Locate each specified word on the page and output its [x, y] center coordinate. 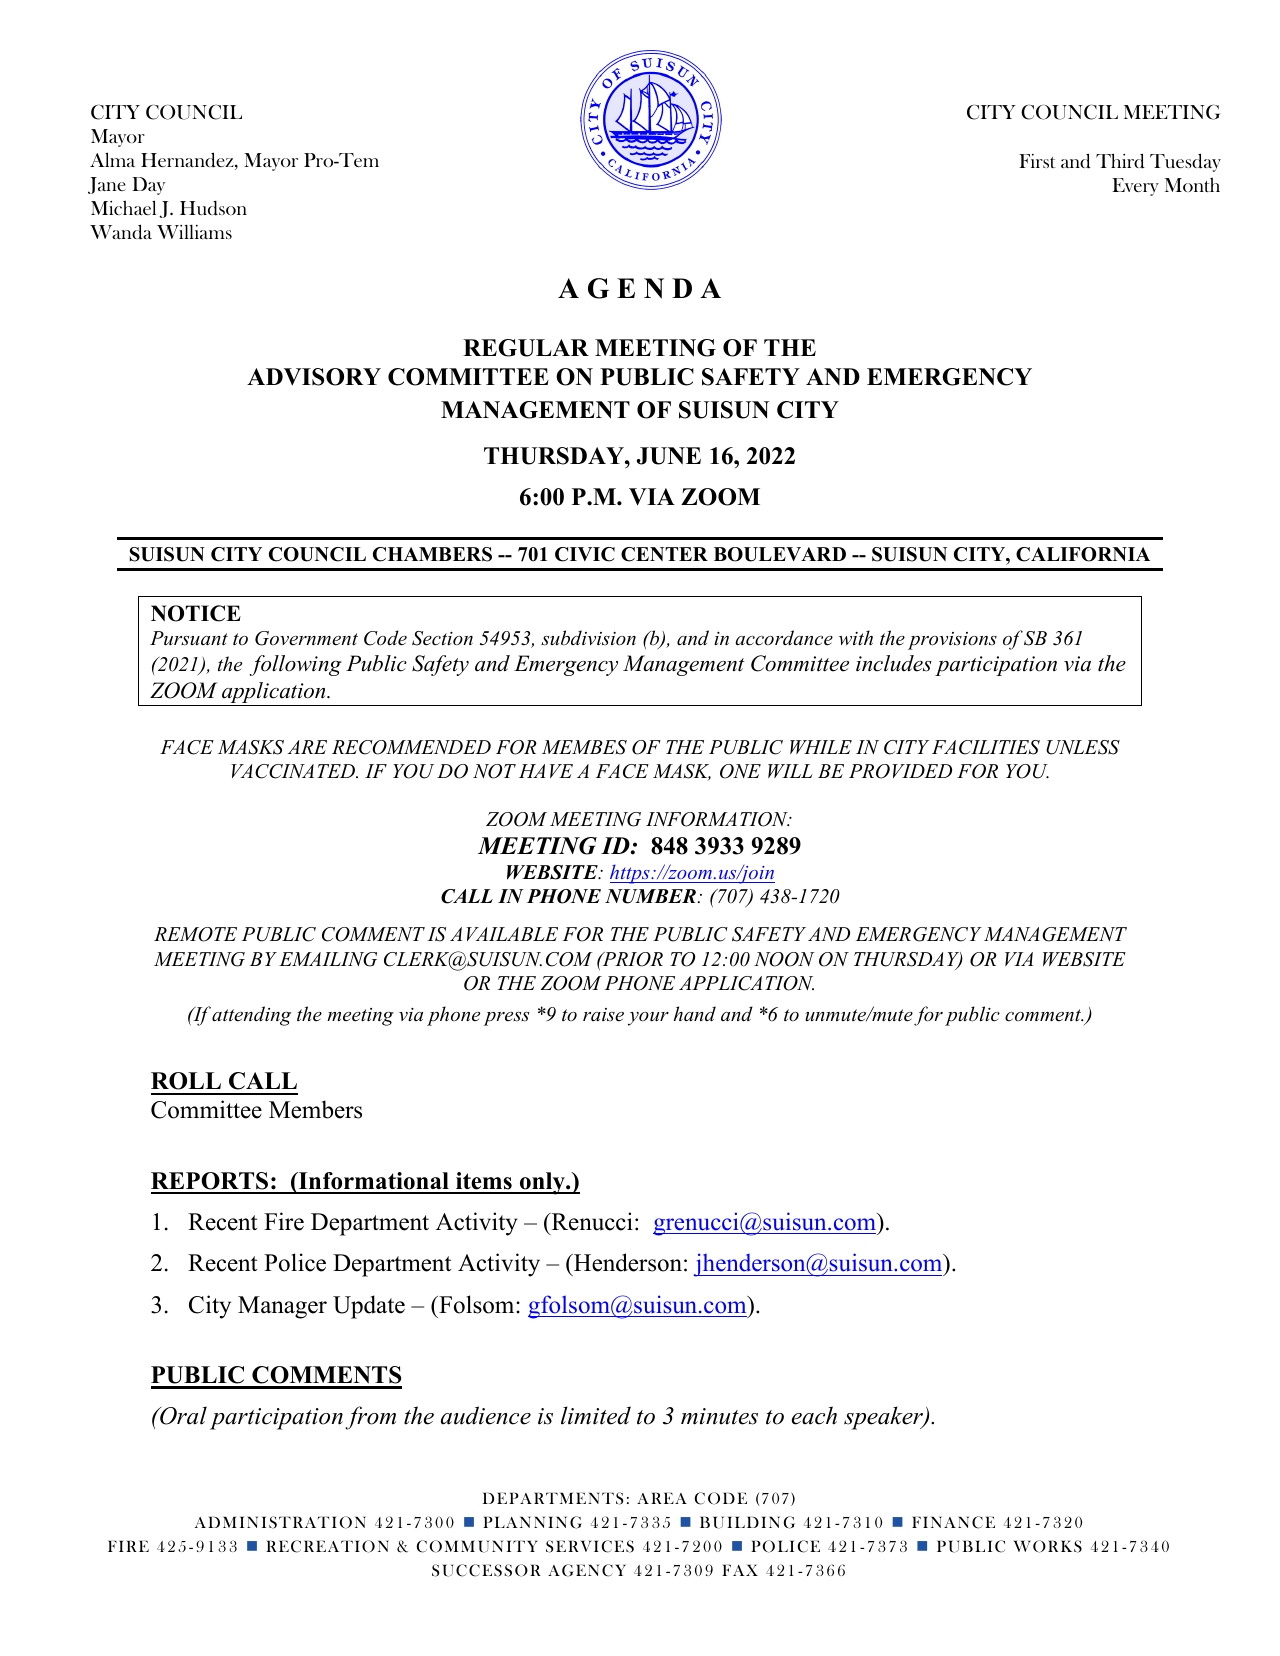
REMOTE [195, 934]
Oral [182, 1415]
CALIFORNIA [1083, 554]
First [1037, 161]
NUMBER [650, 896]
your [648, 1019]
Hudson [213, 208]
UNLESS [1083, 747]
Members [315, 1109]
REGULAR [526, 348]
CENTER [664, 554]
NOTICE [196, 613]
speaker [884, 1418]
